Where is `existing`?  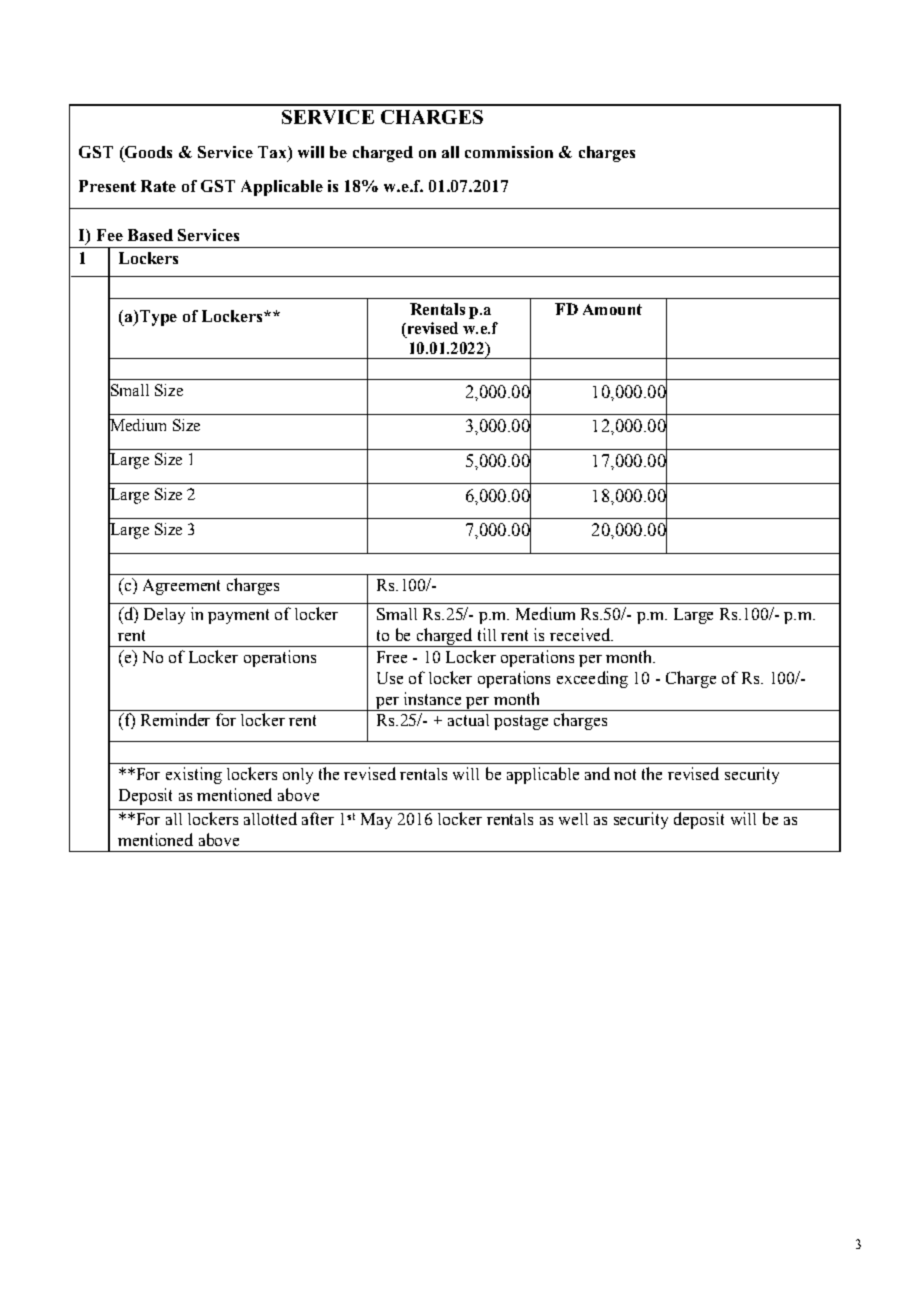 existing is located at coordinates (194, 775).
